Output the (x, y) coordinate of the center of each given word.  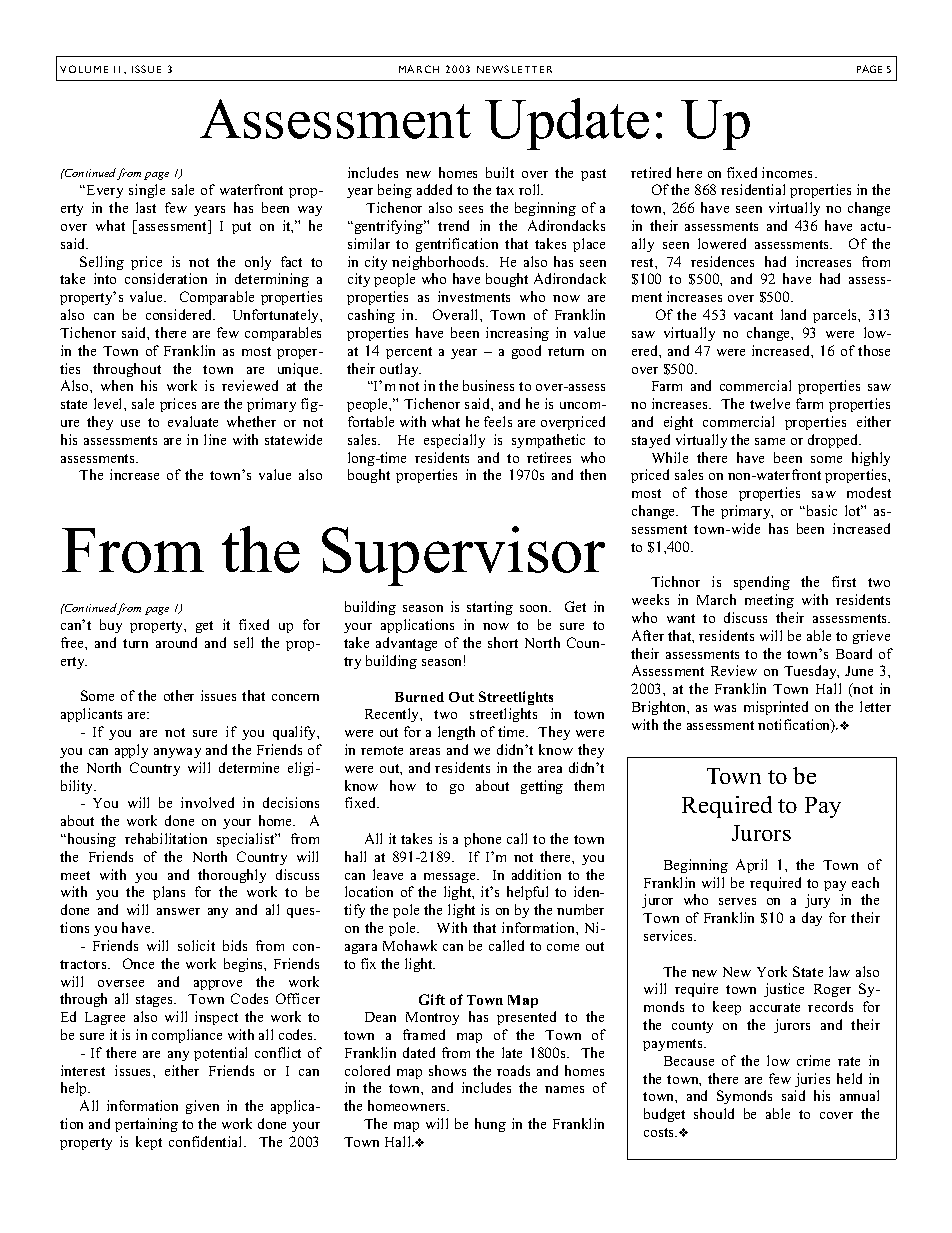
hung (490, 1125)
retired (651, 172)
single (147, 191)
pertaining (146, 1125)
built (500, 172)
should (714, 1113)
